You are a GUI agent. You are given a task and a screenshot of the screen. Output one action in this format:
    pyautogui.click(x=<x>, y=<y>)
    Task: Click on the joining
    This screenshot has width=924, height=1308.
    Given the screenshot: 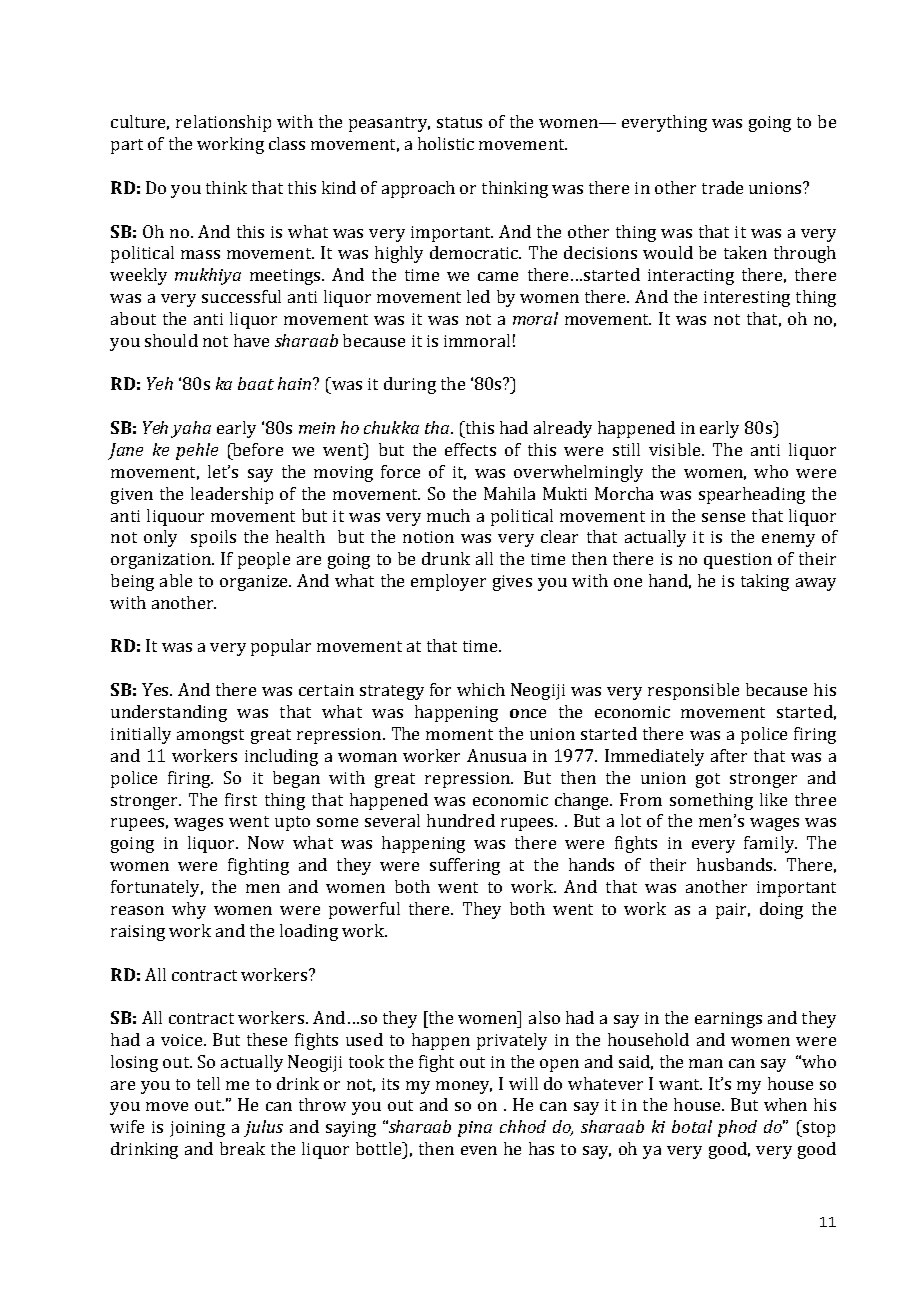 What is the action you would take?
    pyautogui.click(x=197, y=1129)
